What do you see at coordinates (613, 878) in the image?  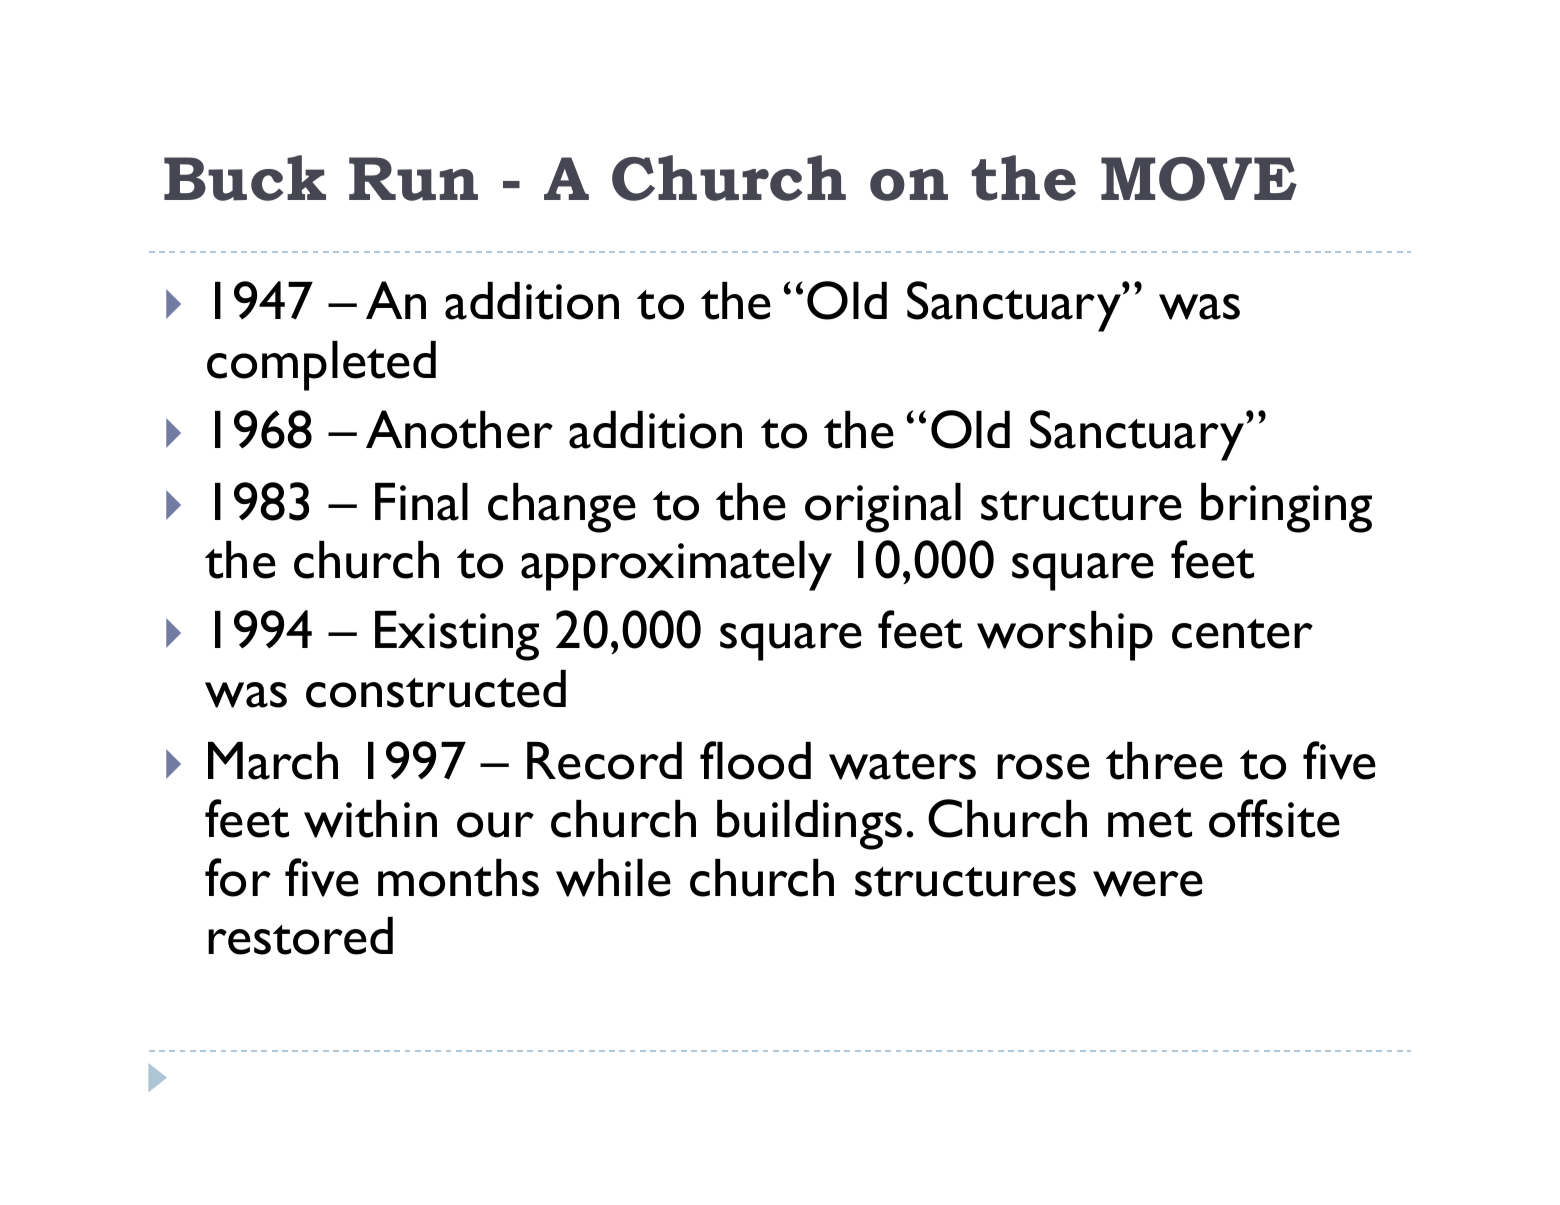 I see `while` at bounding box center [613, 878].
